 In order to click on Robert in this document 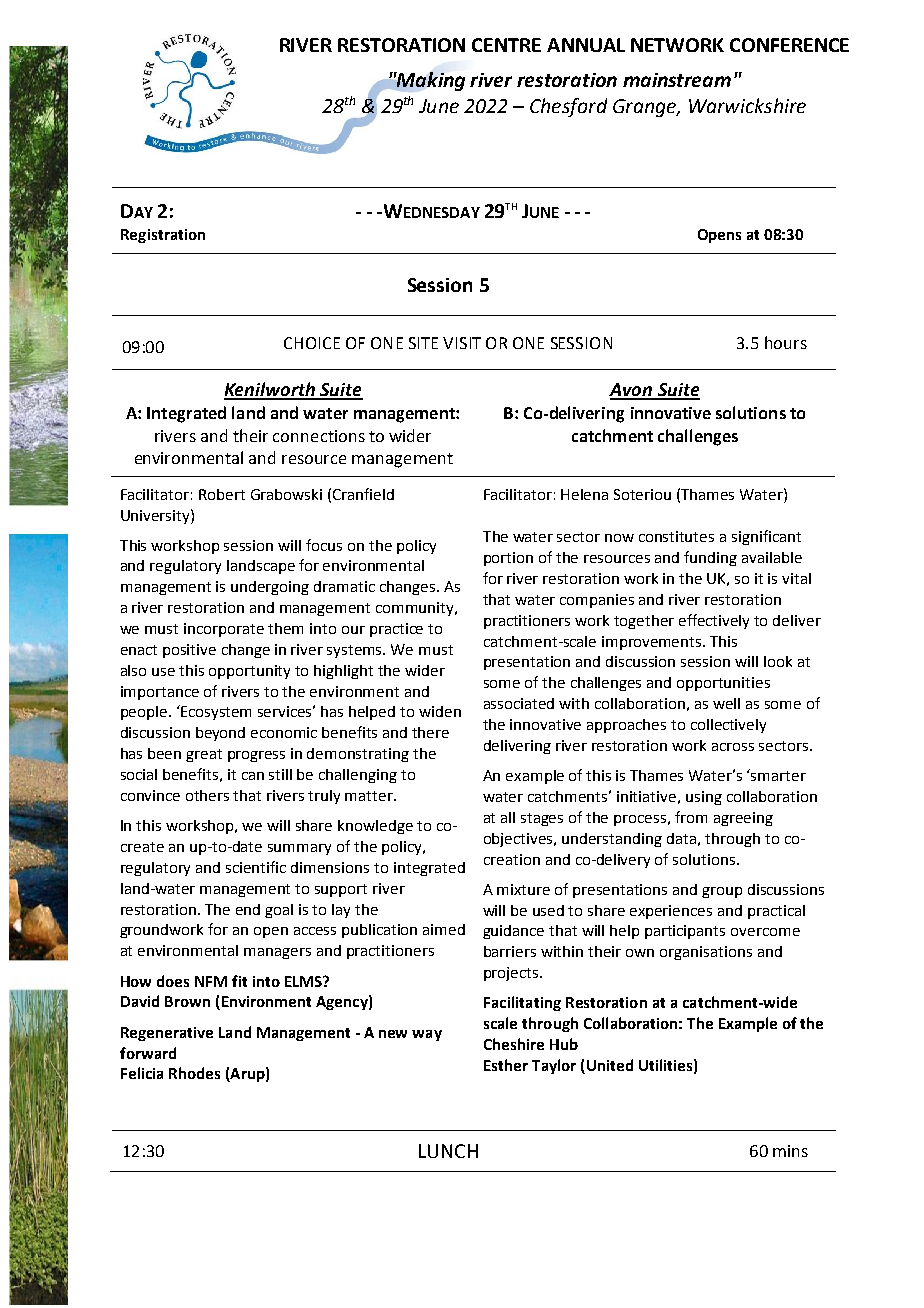, I will do `click(222, 494)`.
